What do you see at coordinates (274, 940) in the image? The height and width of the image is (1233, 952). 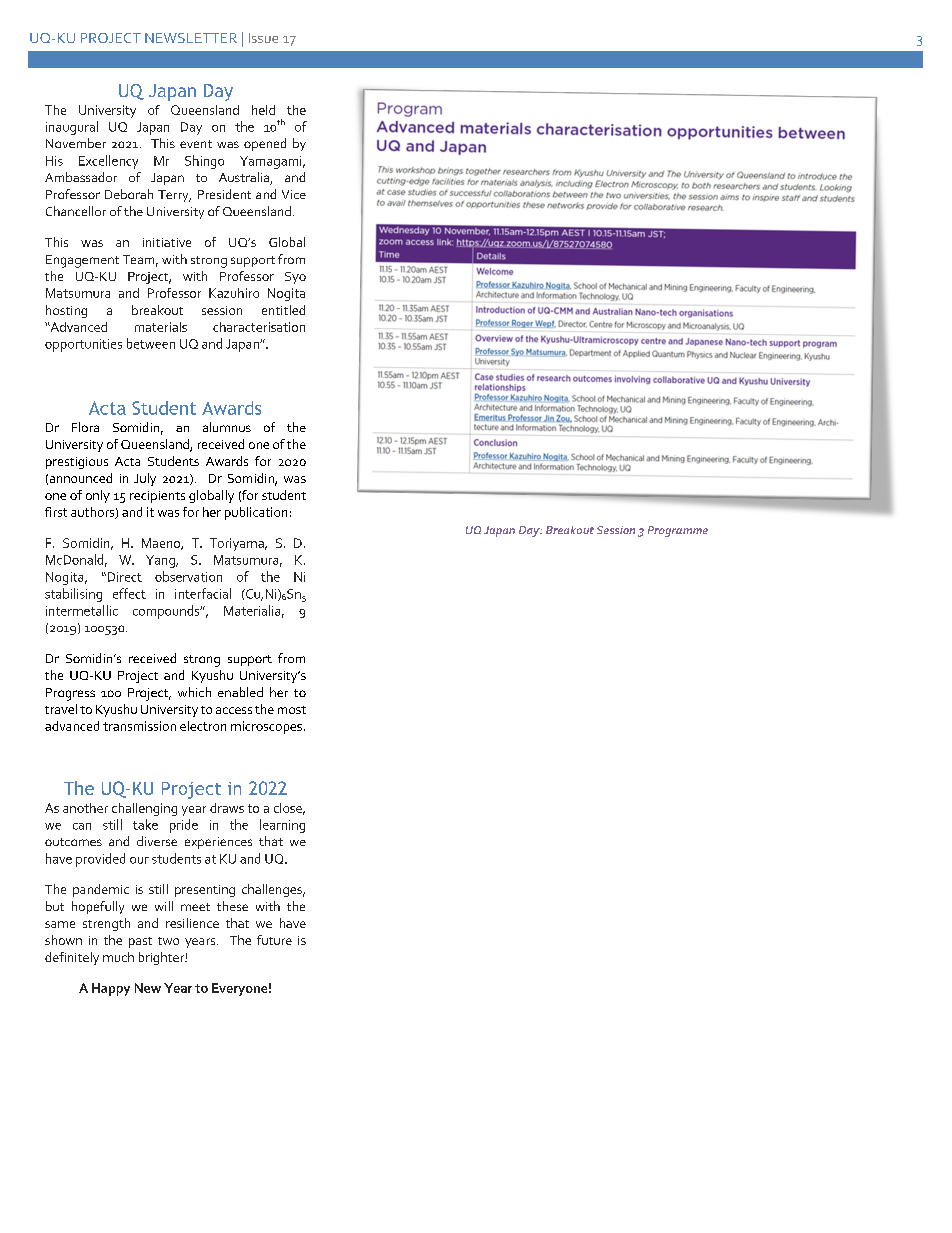 I see `future` at bounding box center [274, 940].
